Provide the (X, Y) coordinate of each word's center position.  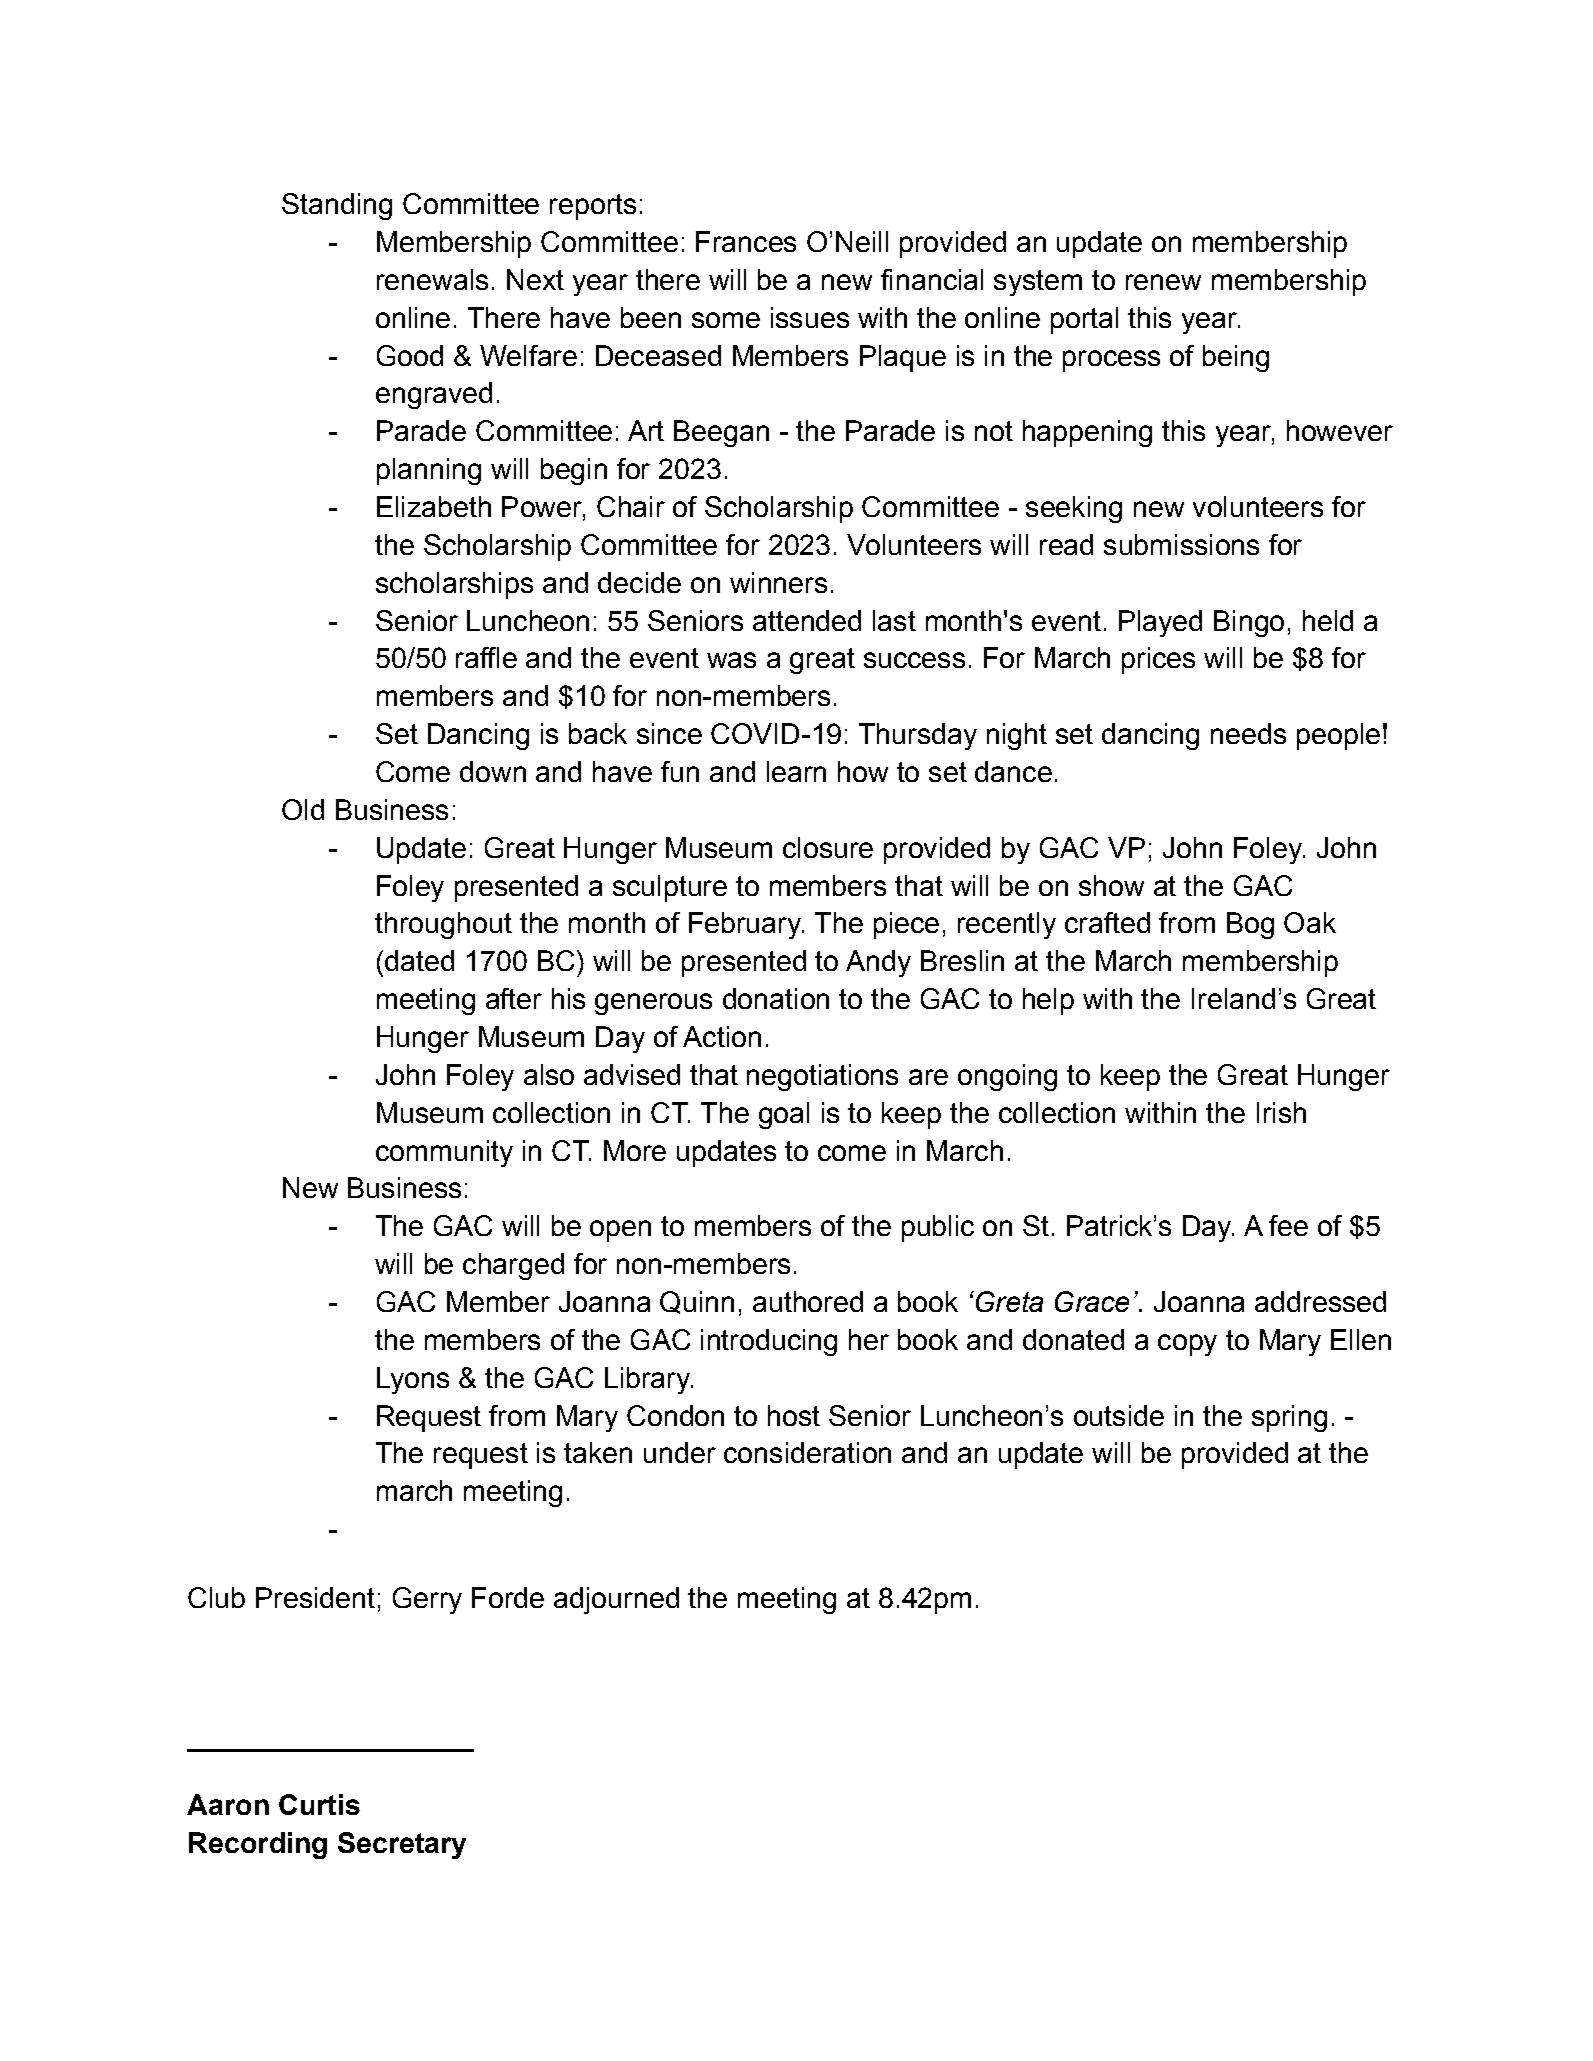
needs (1248, 733)
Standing (337, 206)
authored (808, 1301)
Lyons (413, 1380)
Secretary (402, 1845)
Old (303, 809)
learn (796, 771)
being (1236, 358)
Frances (746, 241)
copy (1187, 1345)
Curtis (319, 1804)
